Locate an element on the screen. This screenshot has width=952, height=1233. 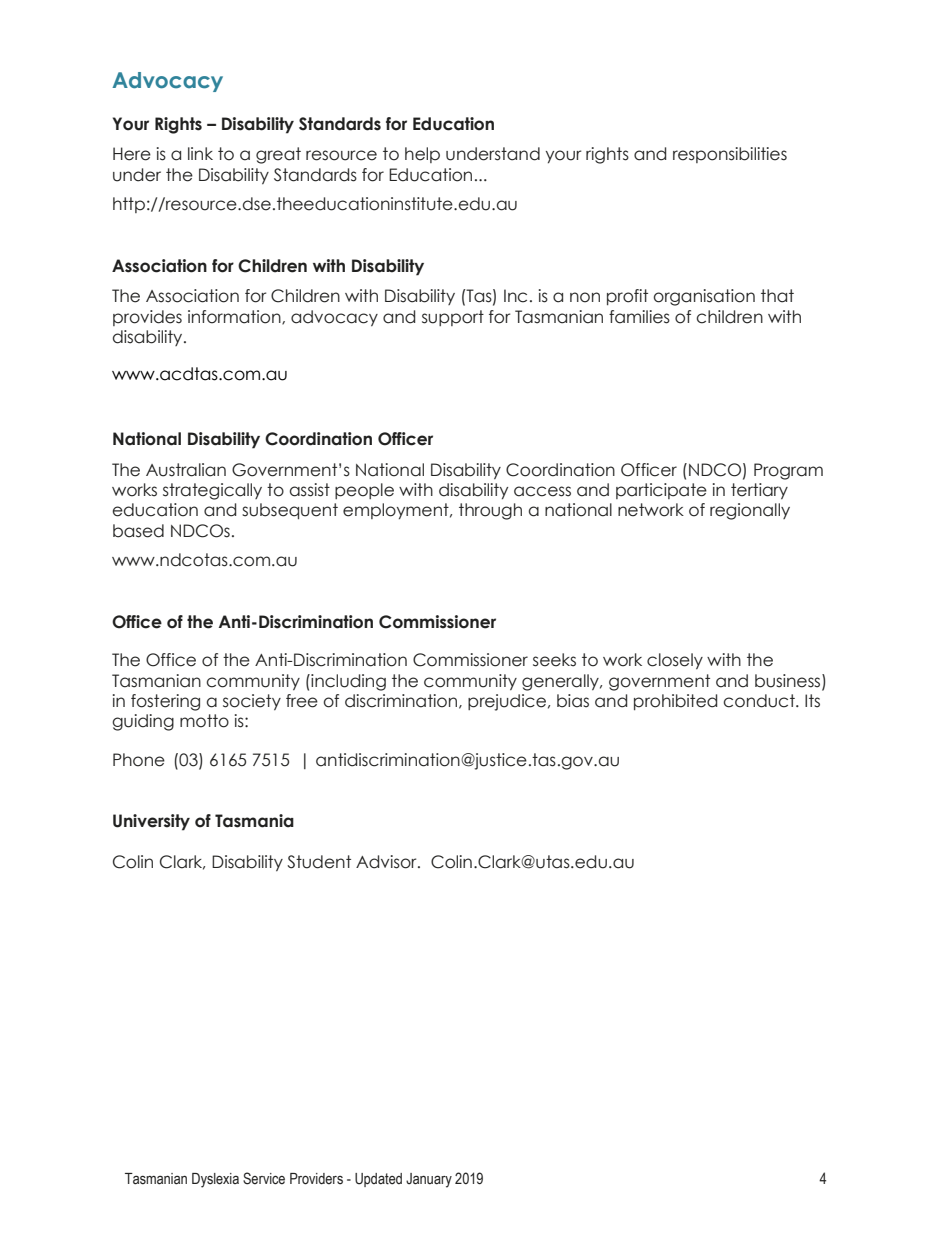
through is located at coordinates (490, 511).
